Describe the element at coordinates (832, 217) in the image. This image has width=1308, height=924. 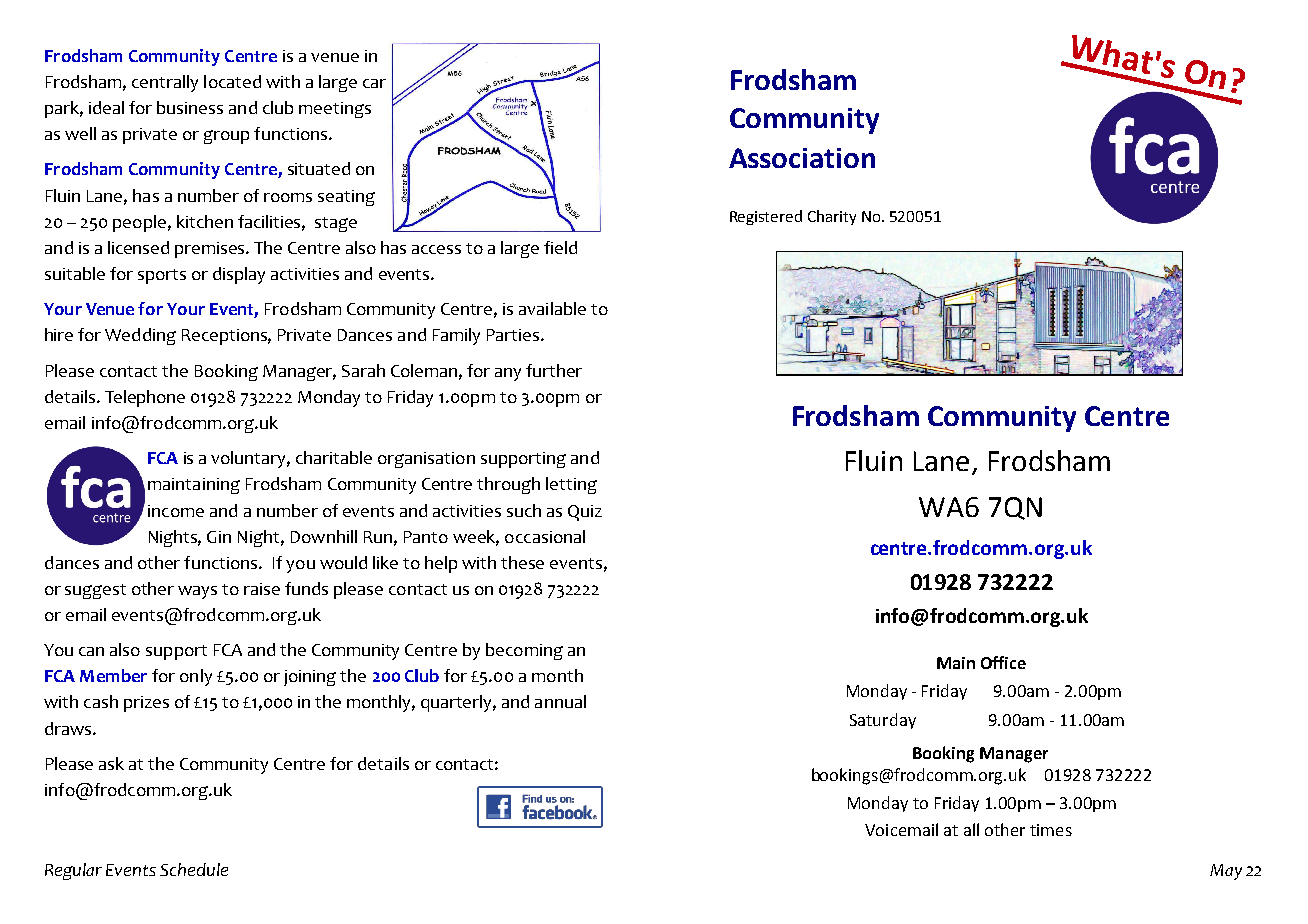
I see `Charity` at that location.
